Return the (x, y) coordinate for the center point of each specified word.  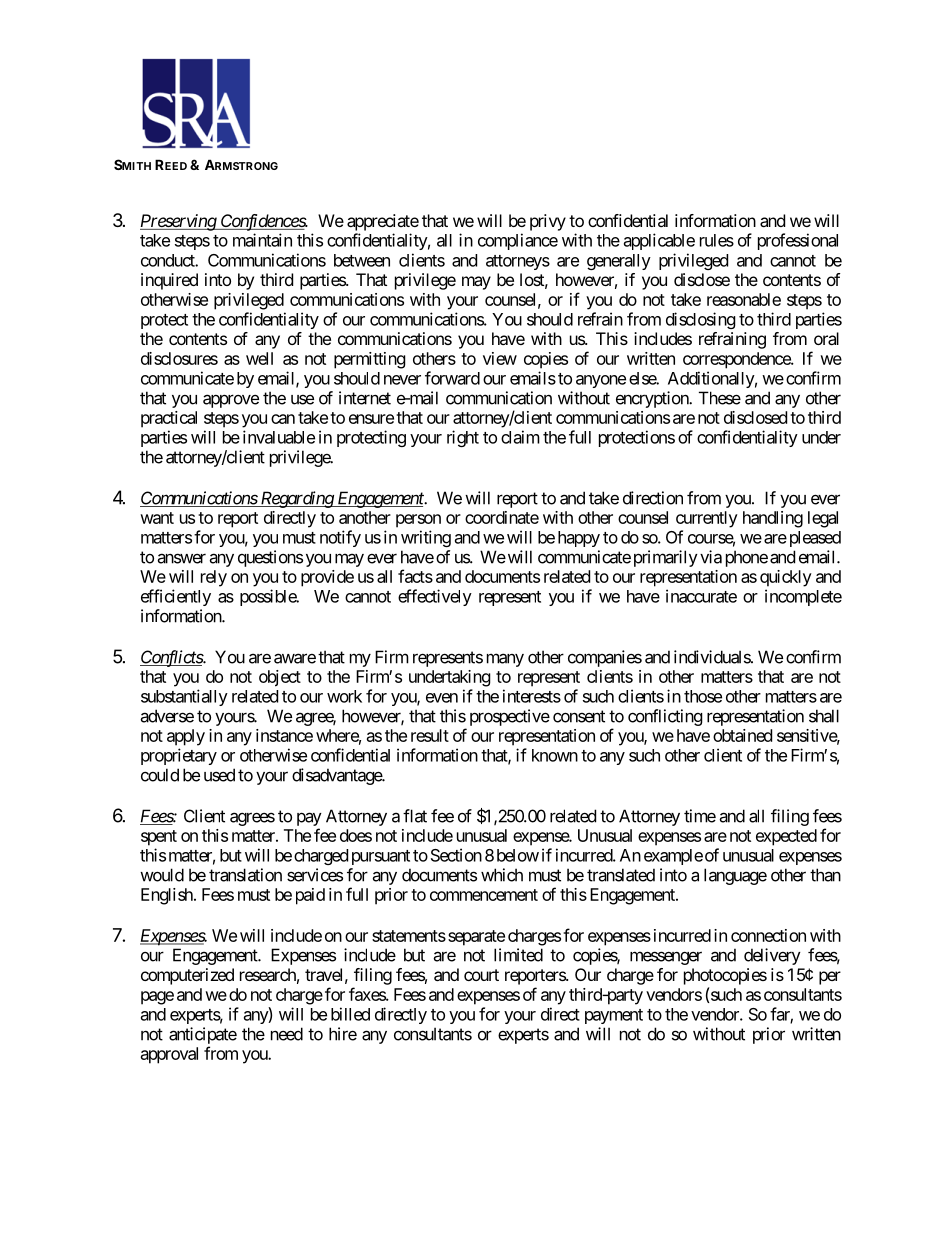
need (287, 1034)
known (555, 755)
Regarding (296, 499)
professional (798, 241)
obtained (742, 735)
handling (773, 519)
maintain (262, 240)
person (418, 521)
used (219, 775)
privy (548, 222)
